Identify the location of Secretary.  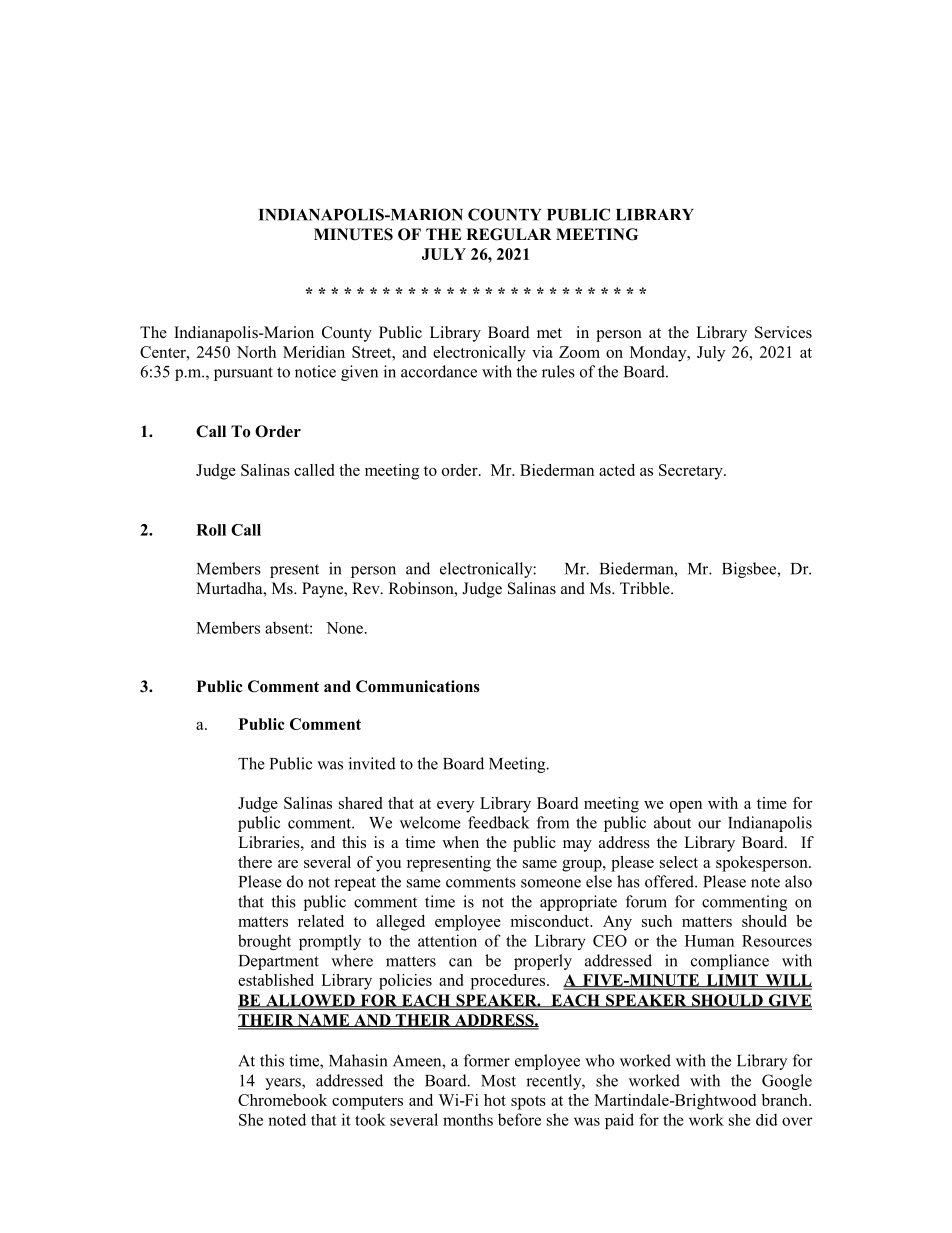
(692, 472).
